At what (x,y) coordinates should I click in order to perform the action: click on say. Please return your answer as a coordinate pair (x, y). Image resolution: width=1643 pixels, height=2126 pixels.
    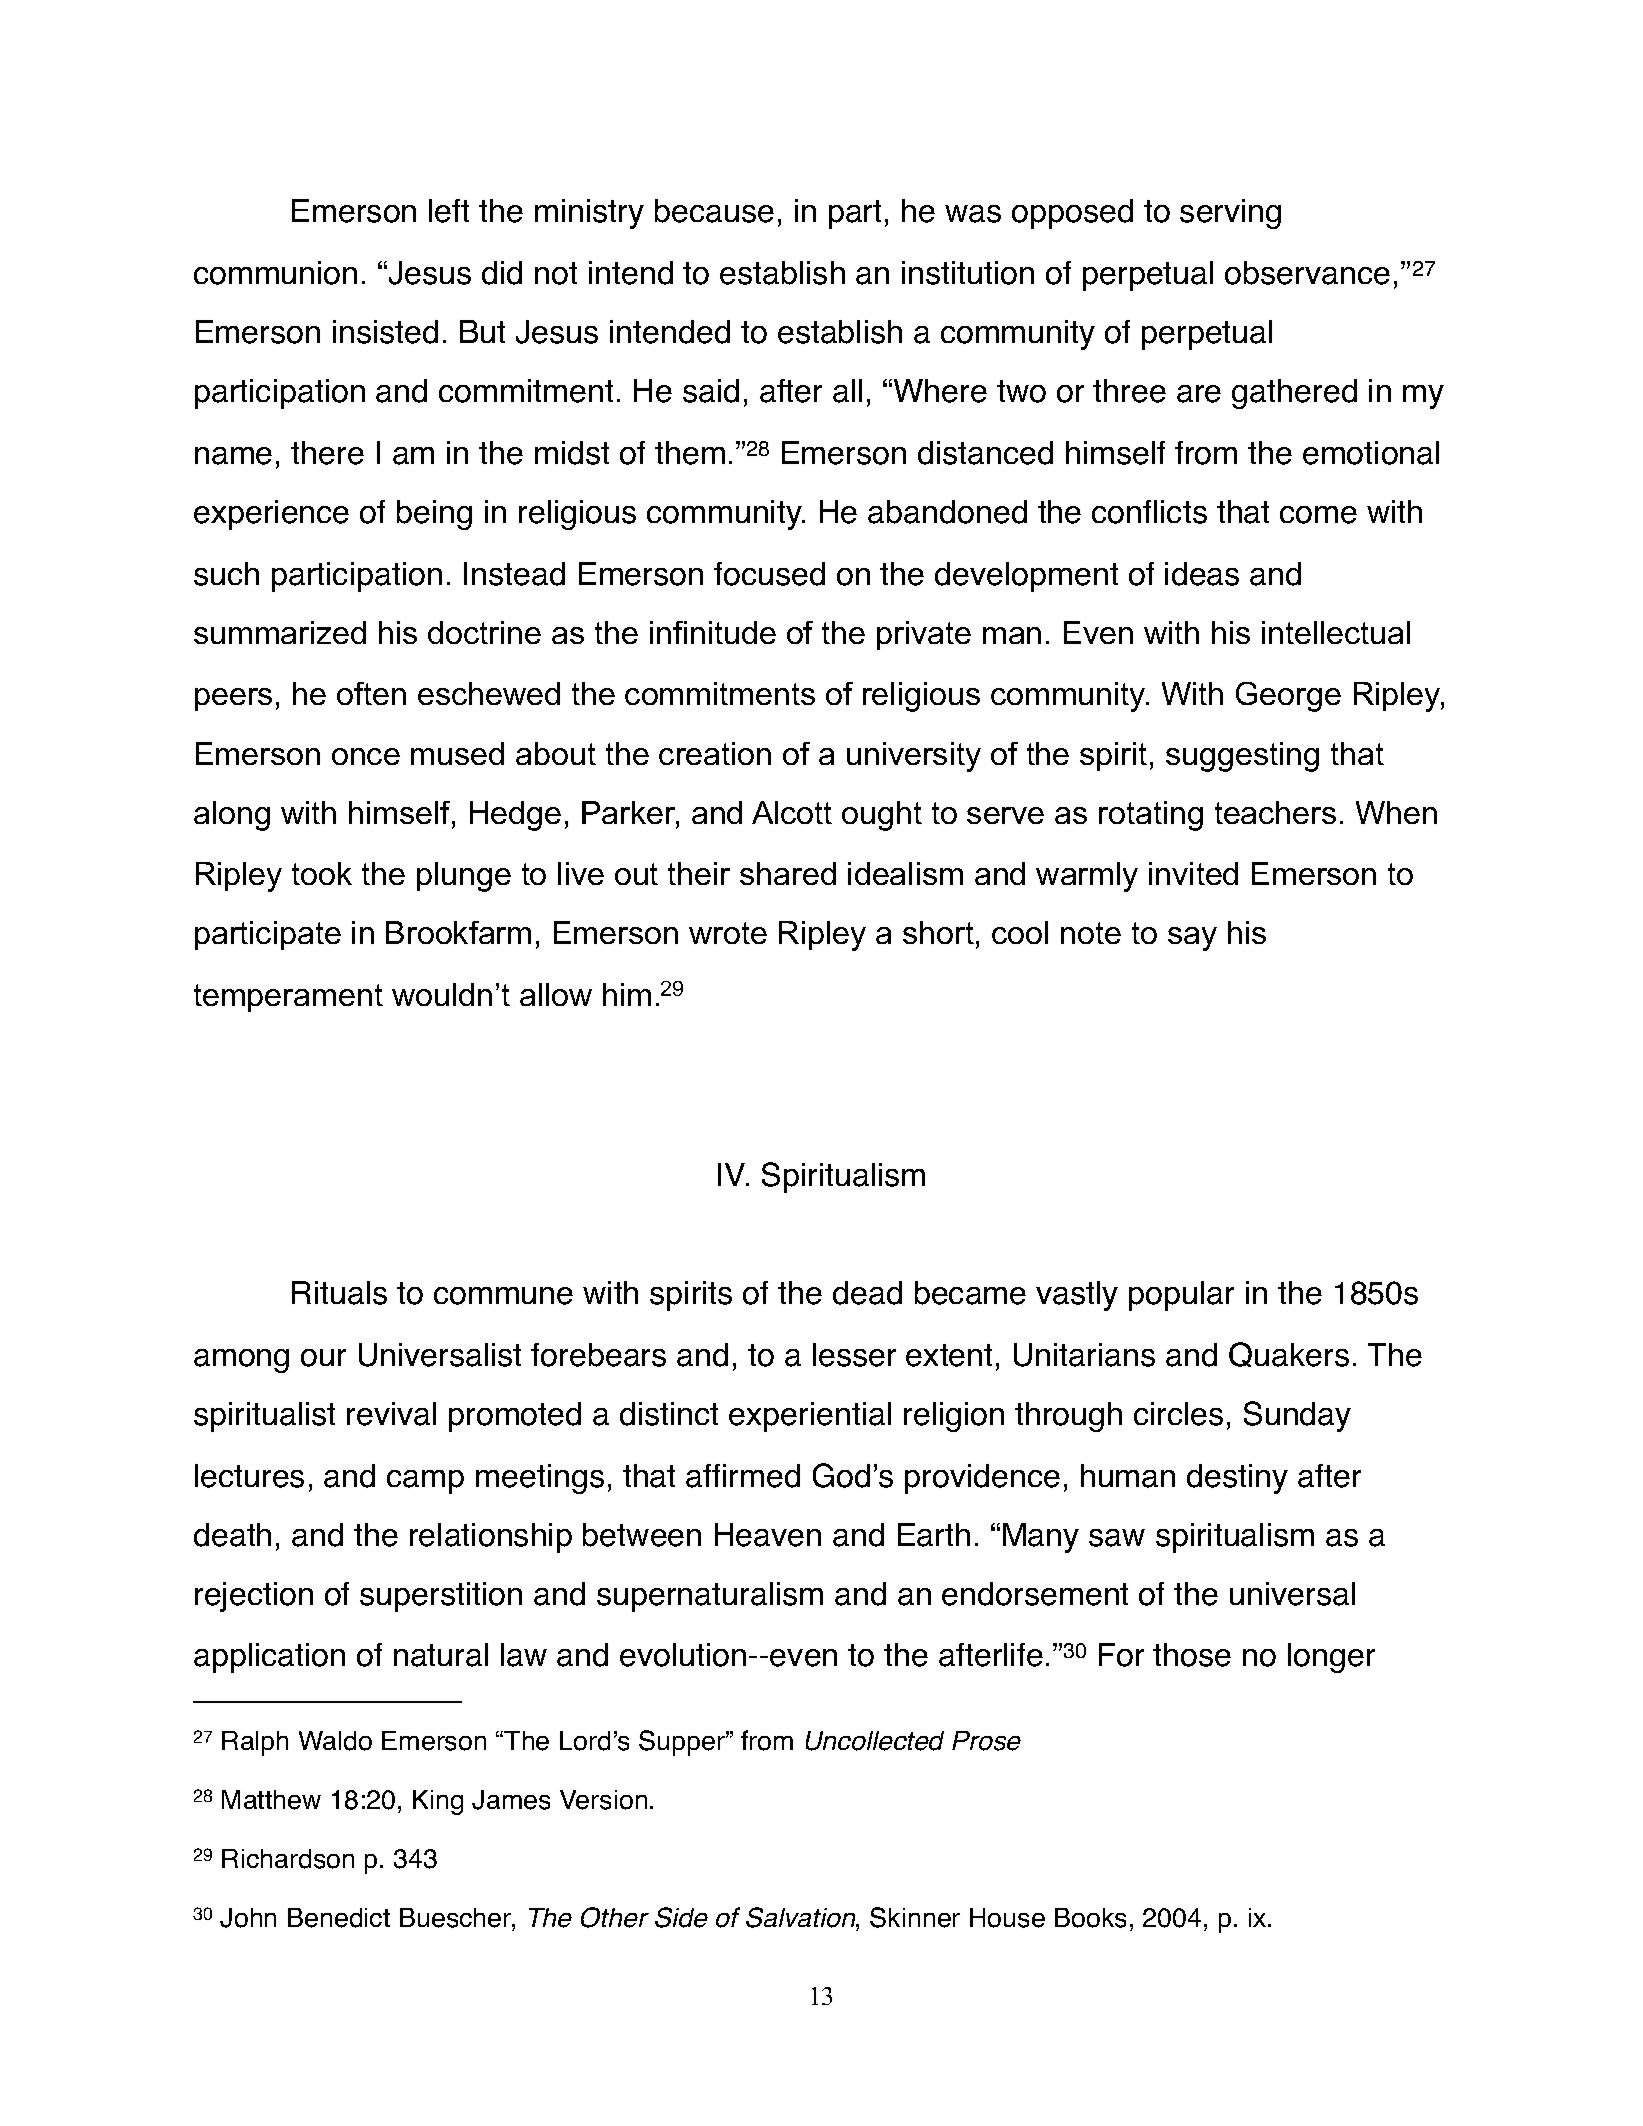
    Looking at the image, I should click on (1192, 939).
